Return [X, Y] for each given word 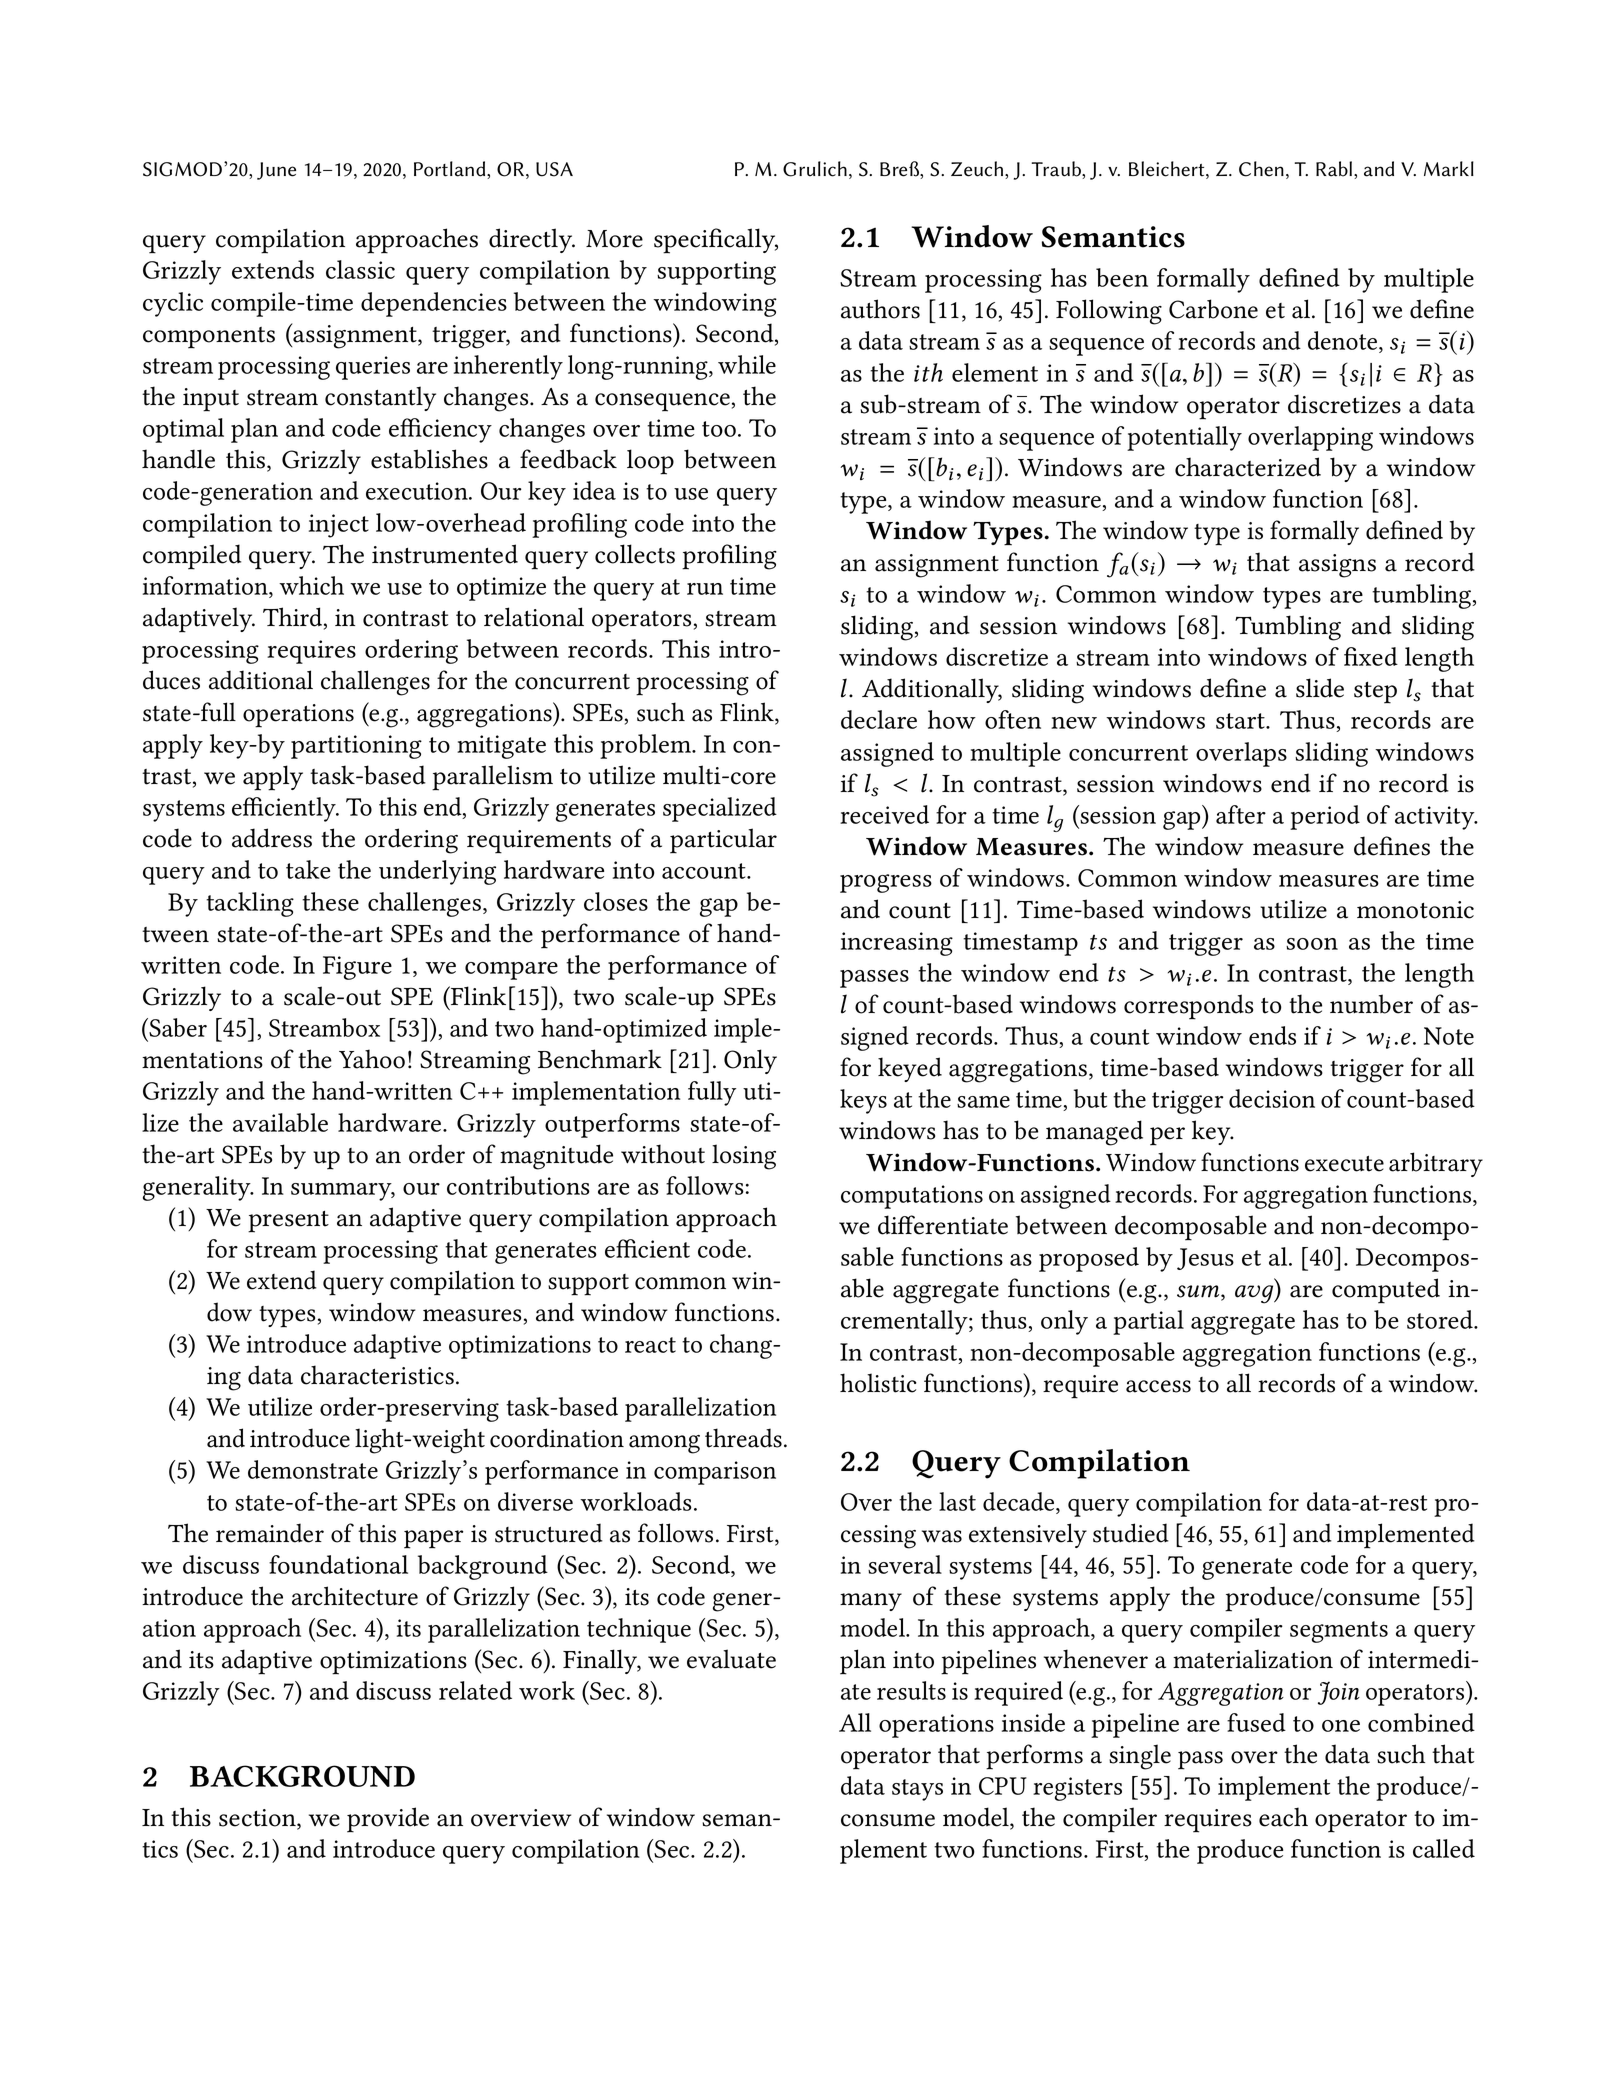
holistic [878, 1383]
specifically [716, 241]
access [1158, 1386]
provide [388, 1820]
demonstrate [313, 1469]
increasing [897, 944]
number [1371, 1004]
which [311, 585]
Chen [1261, 169]
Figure [357, 968]
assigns [1337, 566]
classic [360, 269]
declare [879, 719]
